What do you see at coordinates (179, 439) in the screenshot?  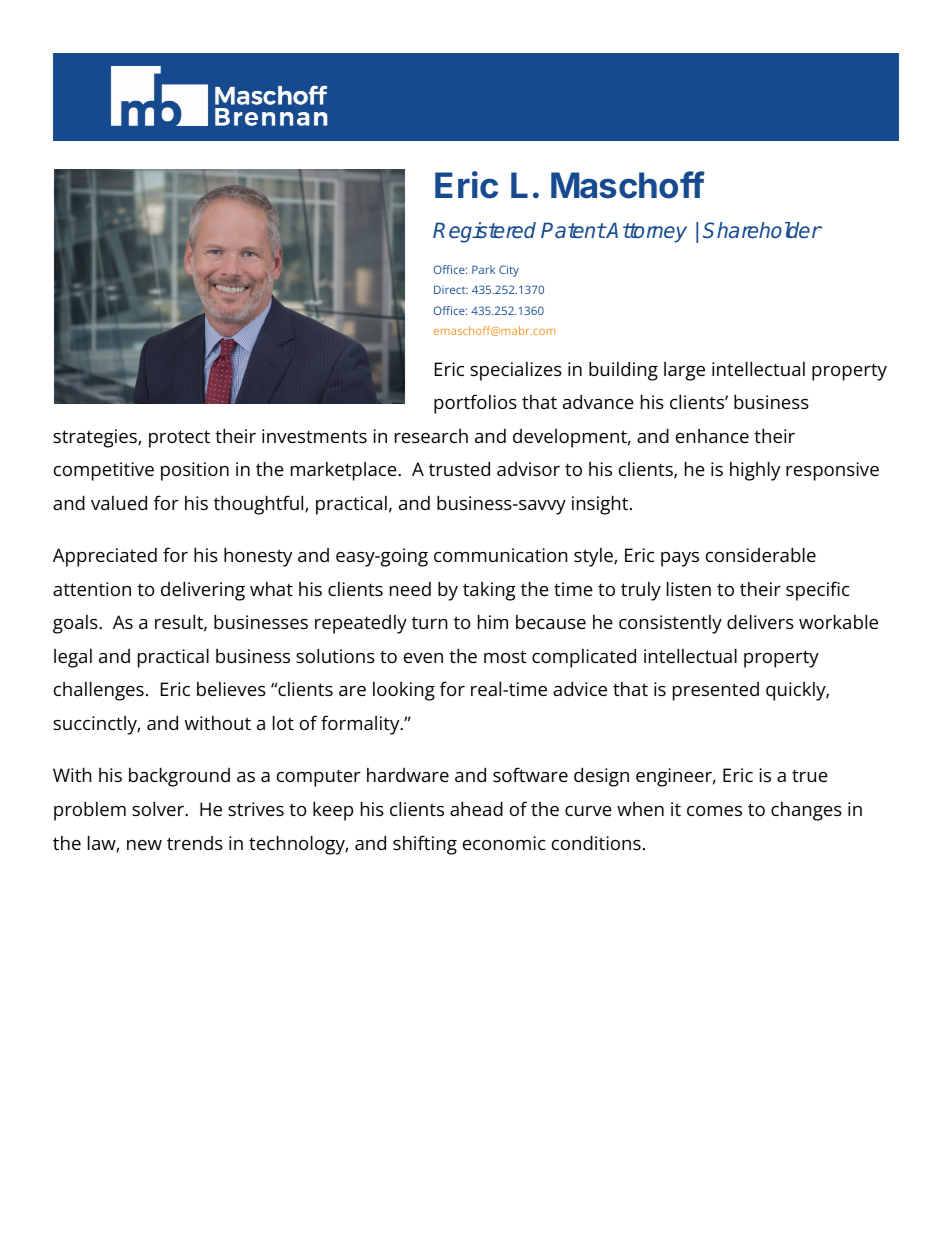 I see `protect` at bounding box center [179, 439].
